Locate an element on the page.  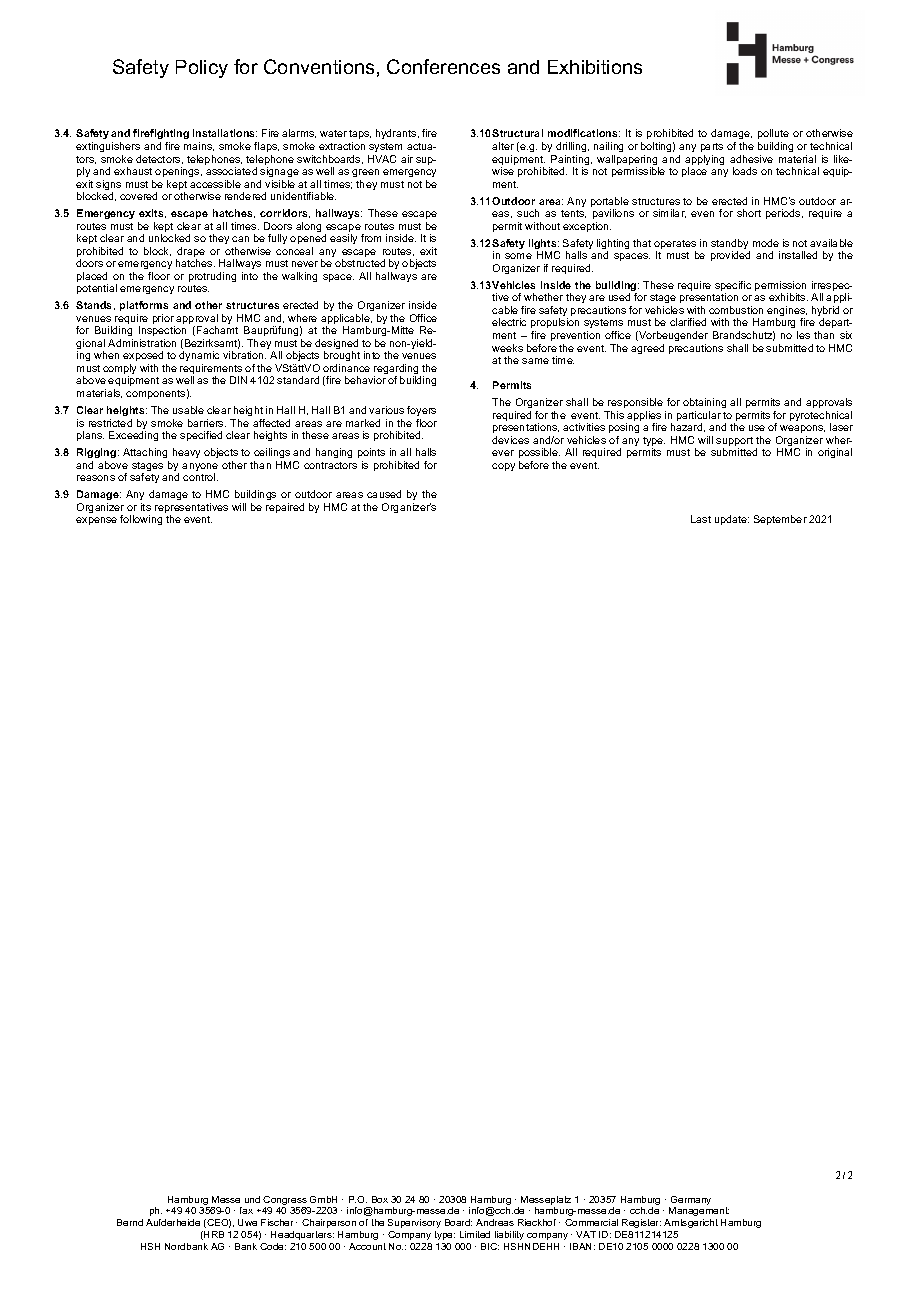
pollute is located at coordinates (773, 134).
